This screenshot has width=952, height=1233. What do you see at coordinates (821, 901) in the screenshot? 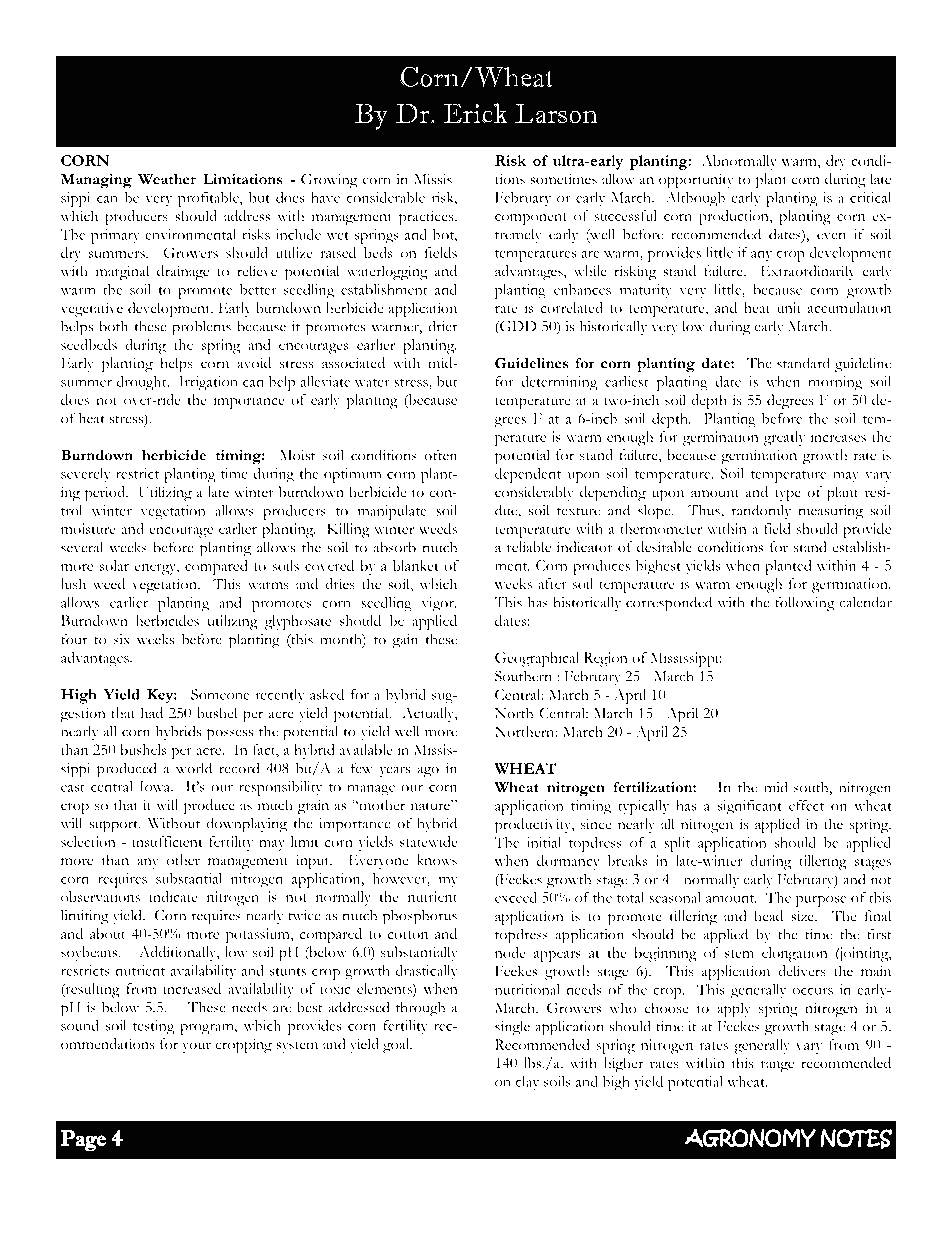
I see `purpose` at bounding box center [821, 901].
